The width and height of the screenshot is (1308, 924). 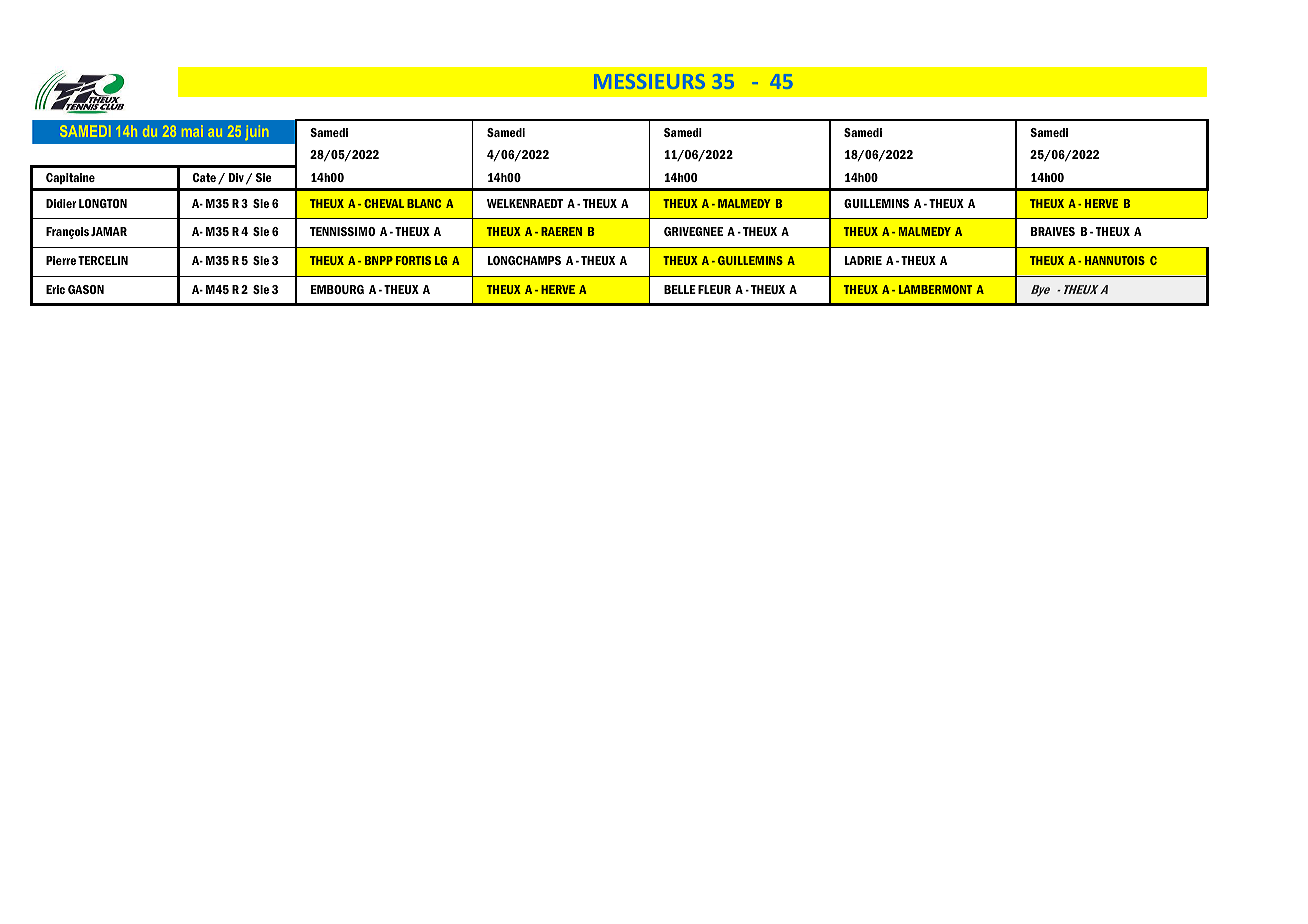 I want to click on FLEUR, so click(x=714, y=289).
